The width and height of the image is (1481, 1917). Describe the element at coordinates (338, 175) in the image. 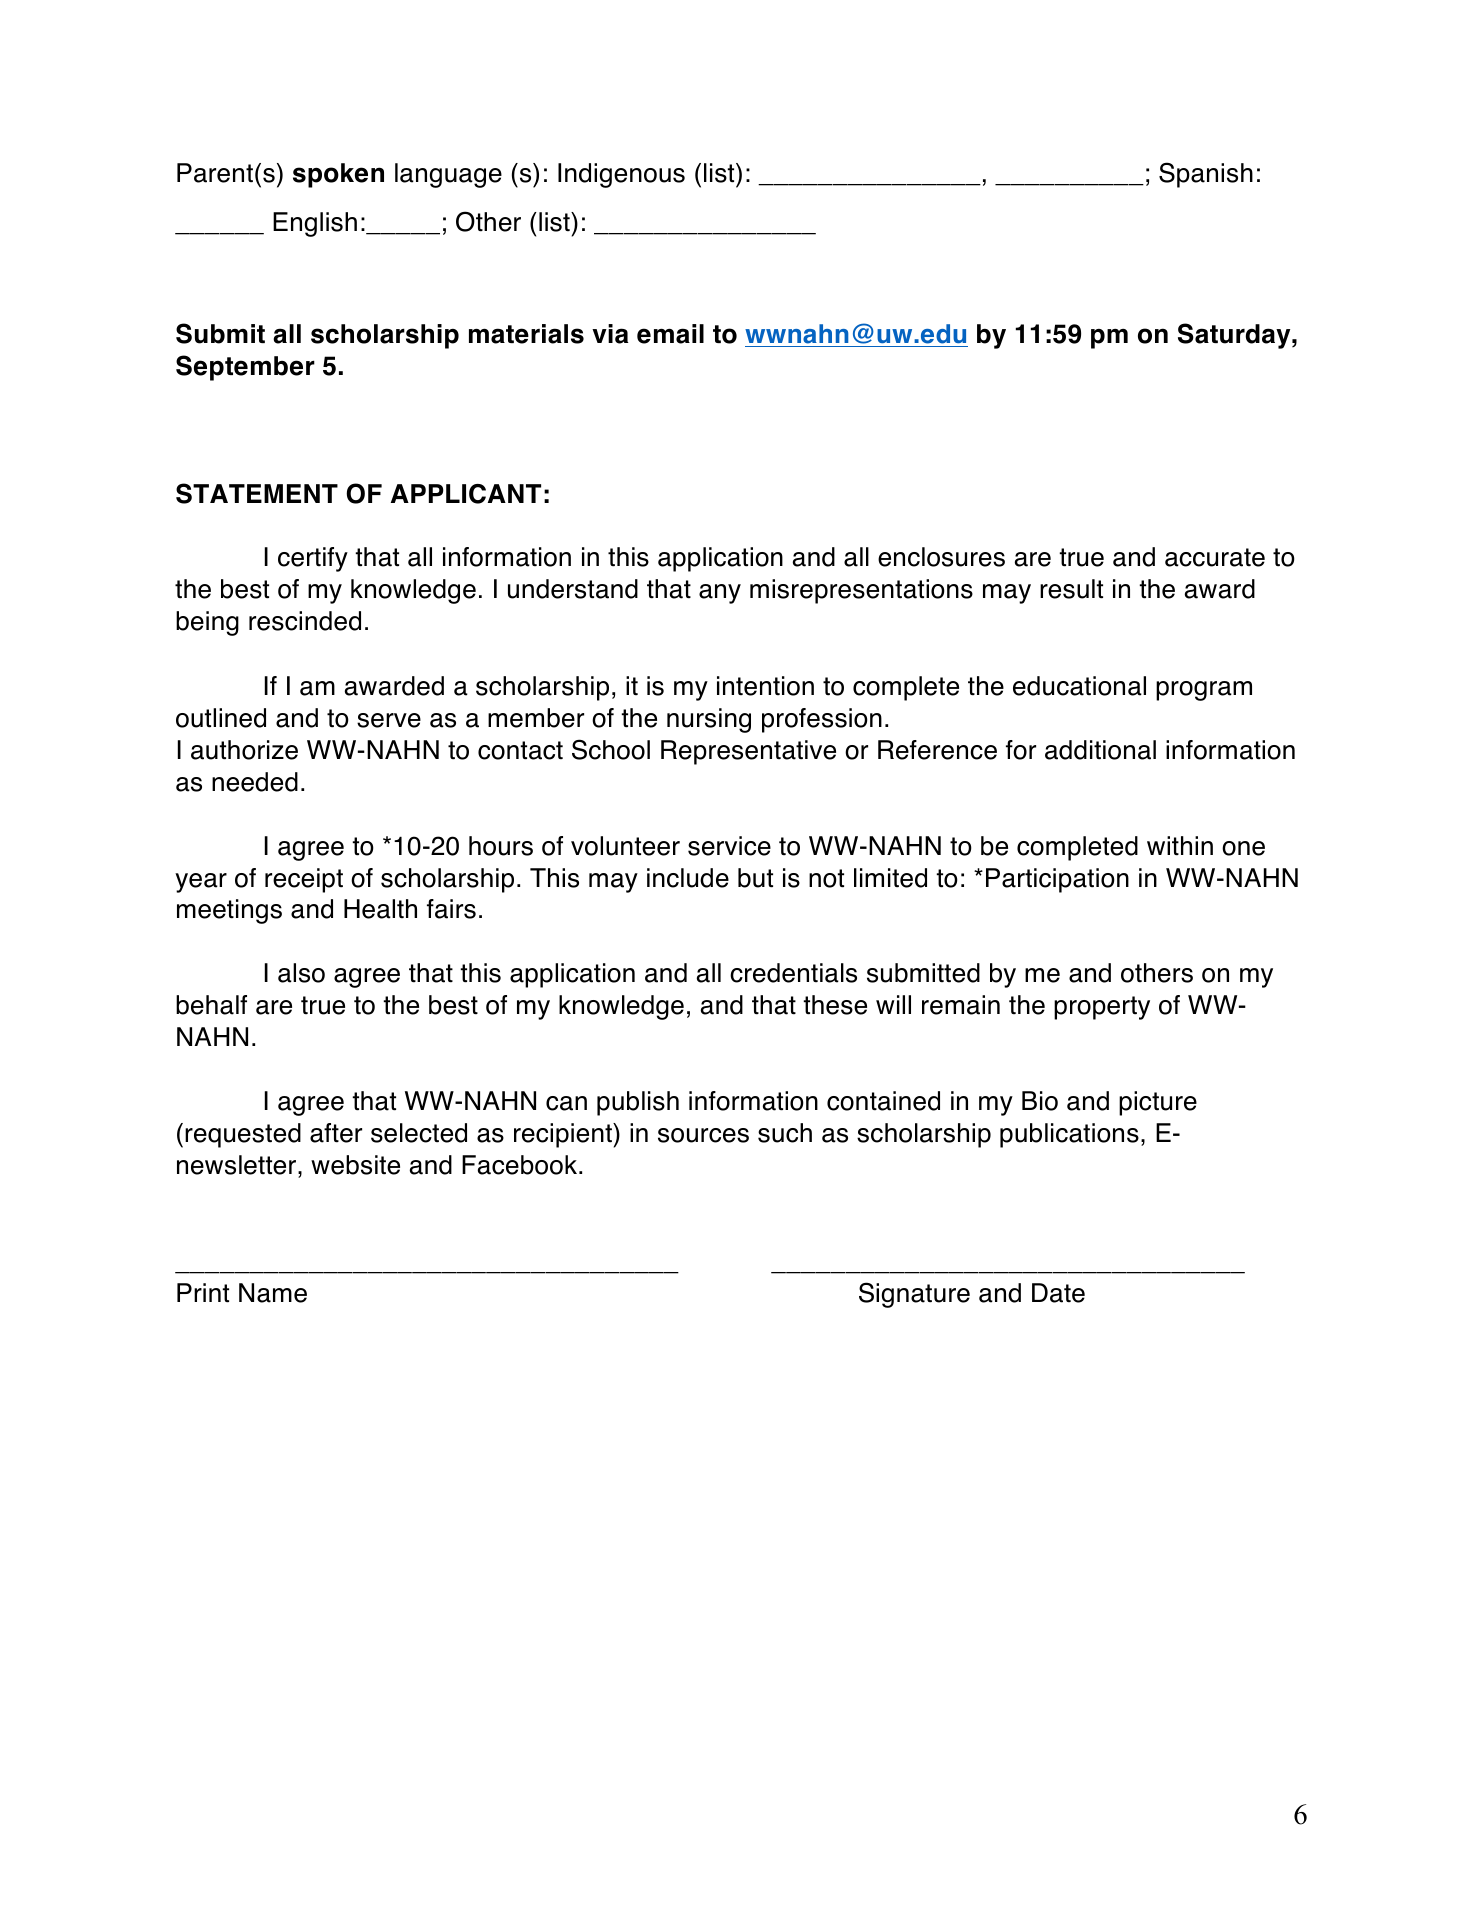

I see `spoken` at that location.
